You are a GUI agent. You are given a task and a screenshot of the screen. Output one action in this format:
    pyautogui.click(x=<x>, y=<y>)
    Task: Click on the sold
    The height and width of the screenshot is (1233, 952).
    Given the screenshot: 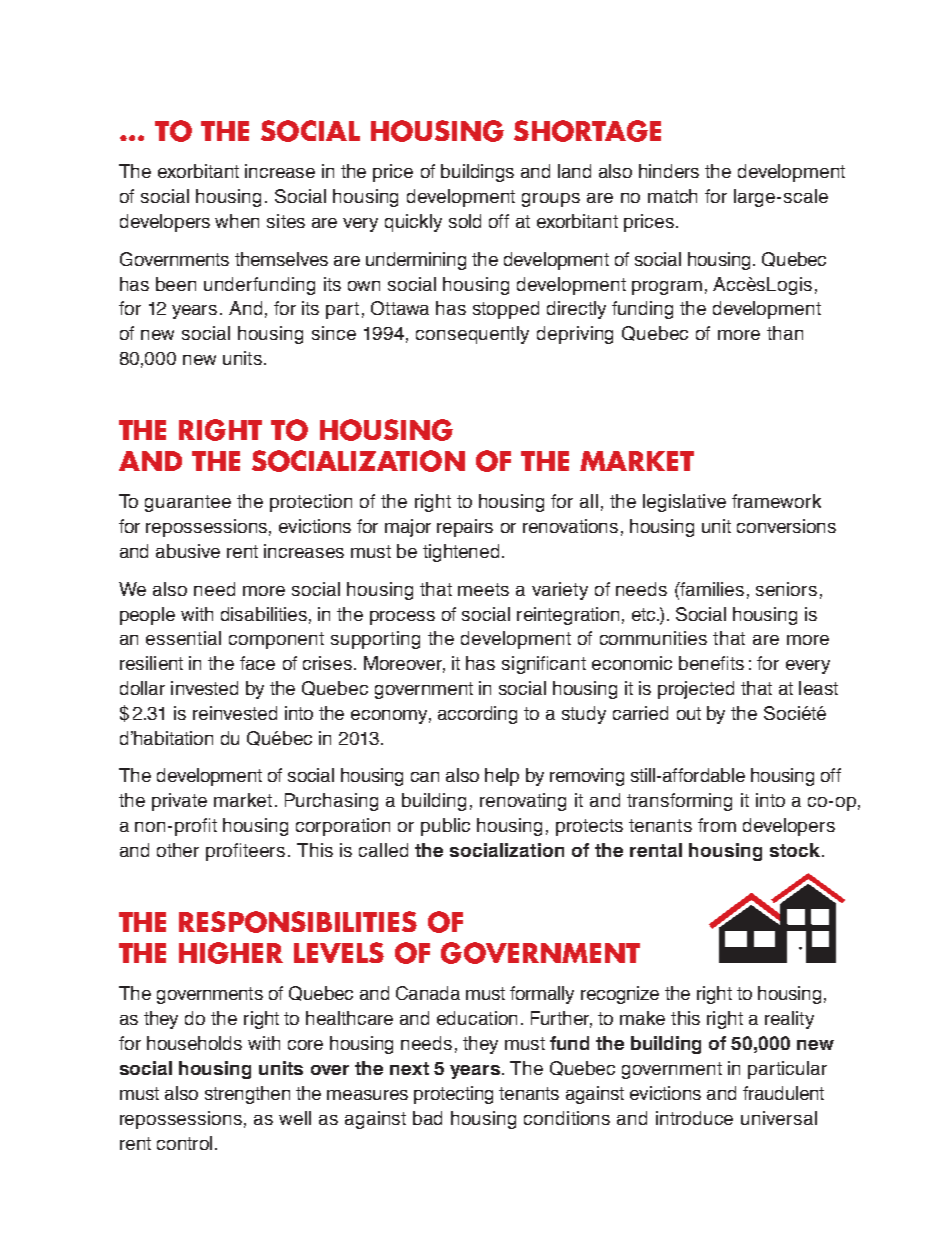 What is the action you would take?
    pyautogui.click(x=465, y=221)
